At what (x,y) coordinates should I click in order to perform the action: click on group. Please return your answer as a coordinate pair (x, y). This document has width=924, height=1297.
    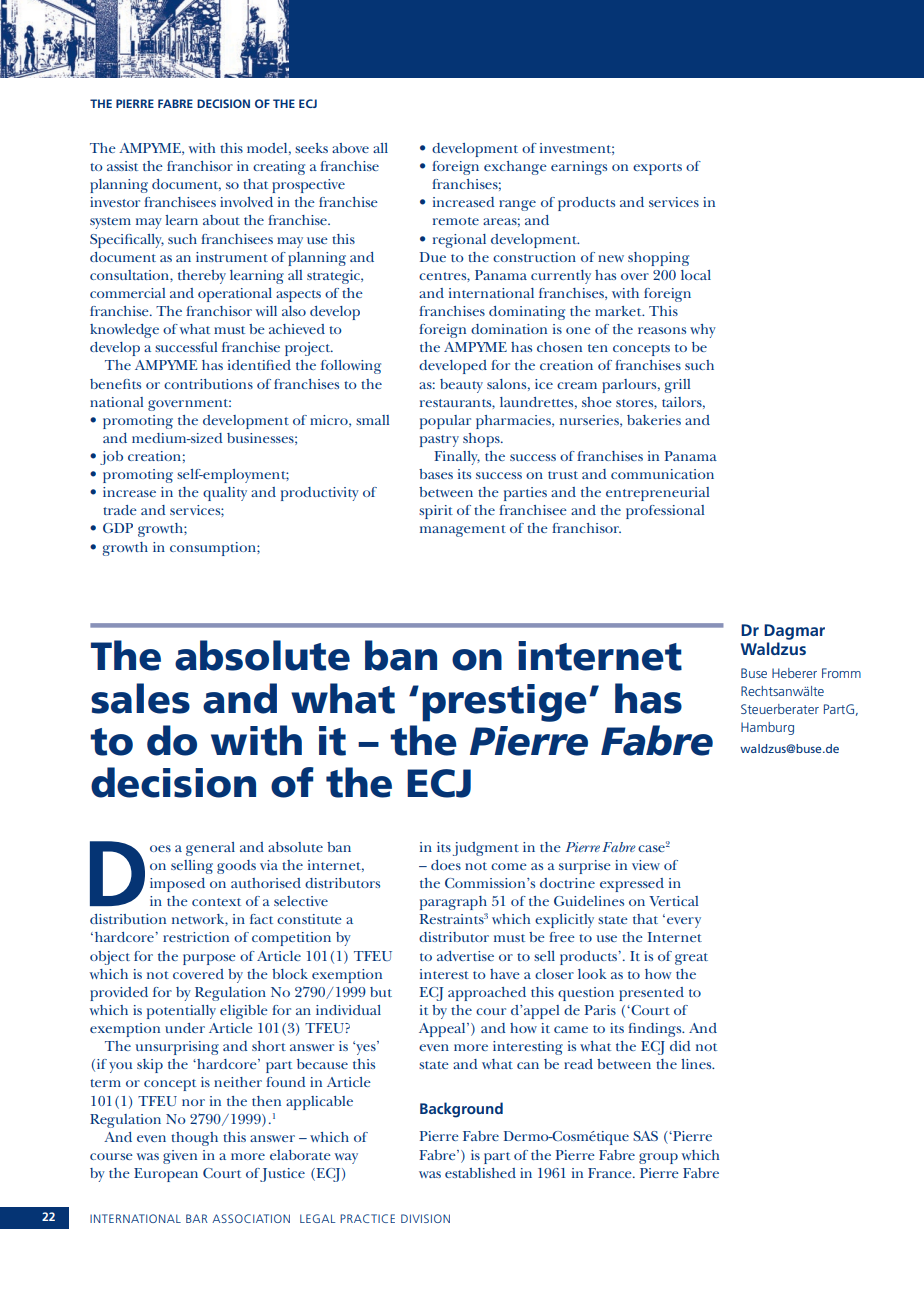
    Looking at the image, I should click on (658, 1158).
